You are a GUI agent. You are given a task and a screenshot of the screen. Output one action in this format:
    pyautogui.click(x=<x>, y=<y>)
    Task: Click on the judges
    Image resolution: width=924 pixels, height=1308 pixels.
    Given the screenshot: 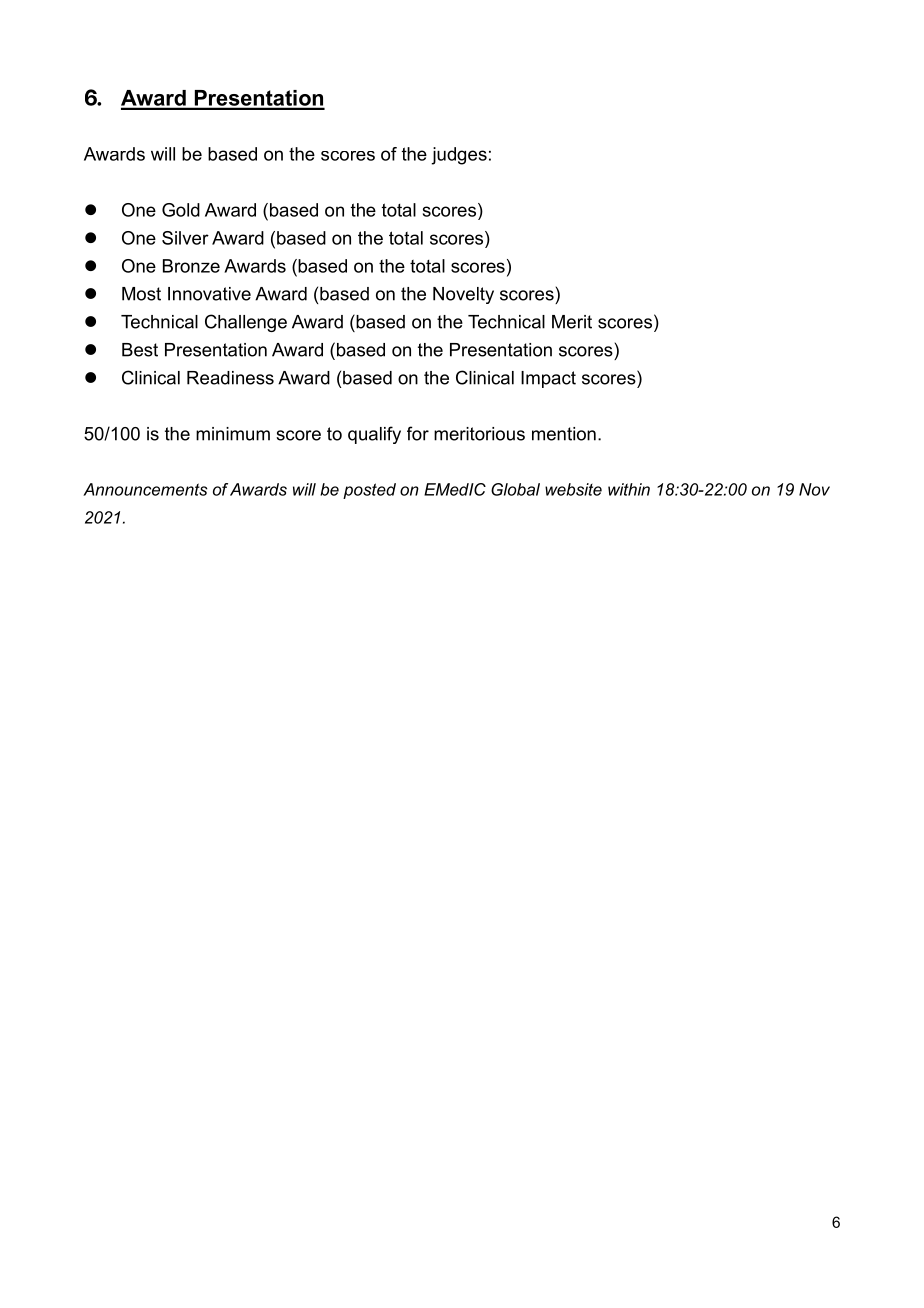 What is the action you would take?
    pyautogui.click(x=459, y=156)
